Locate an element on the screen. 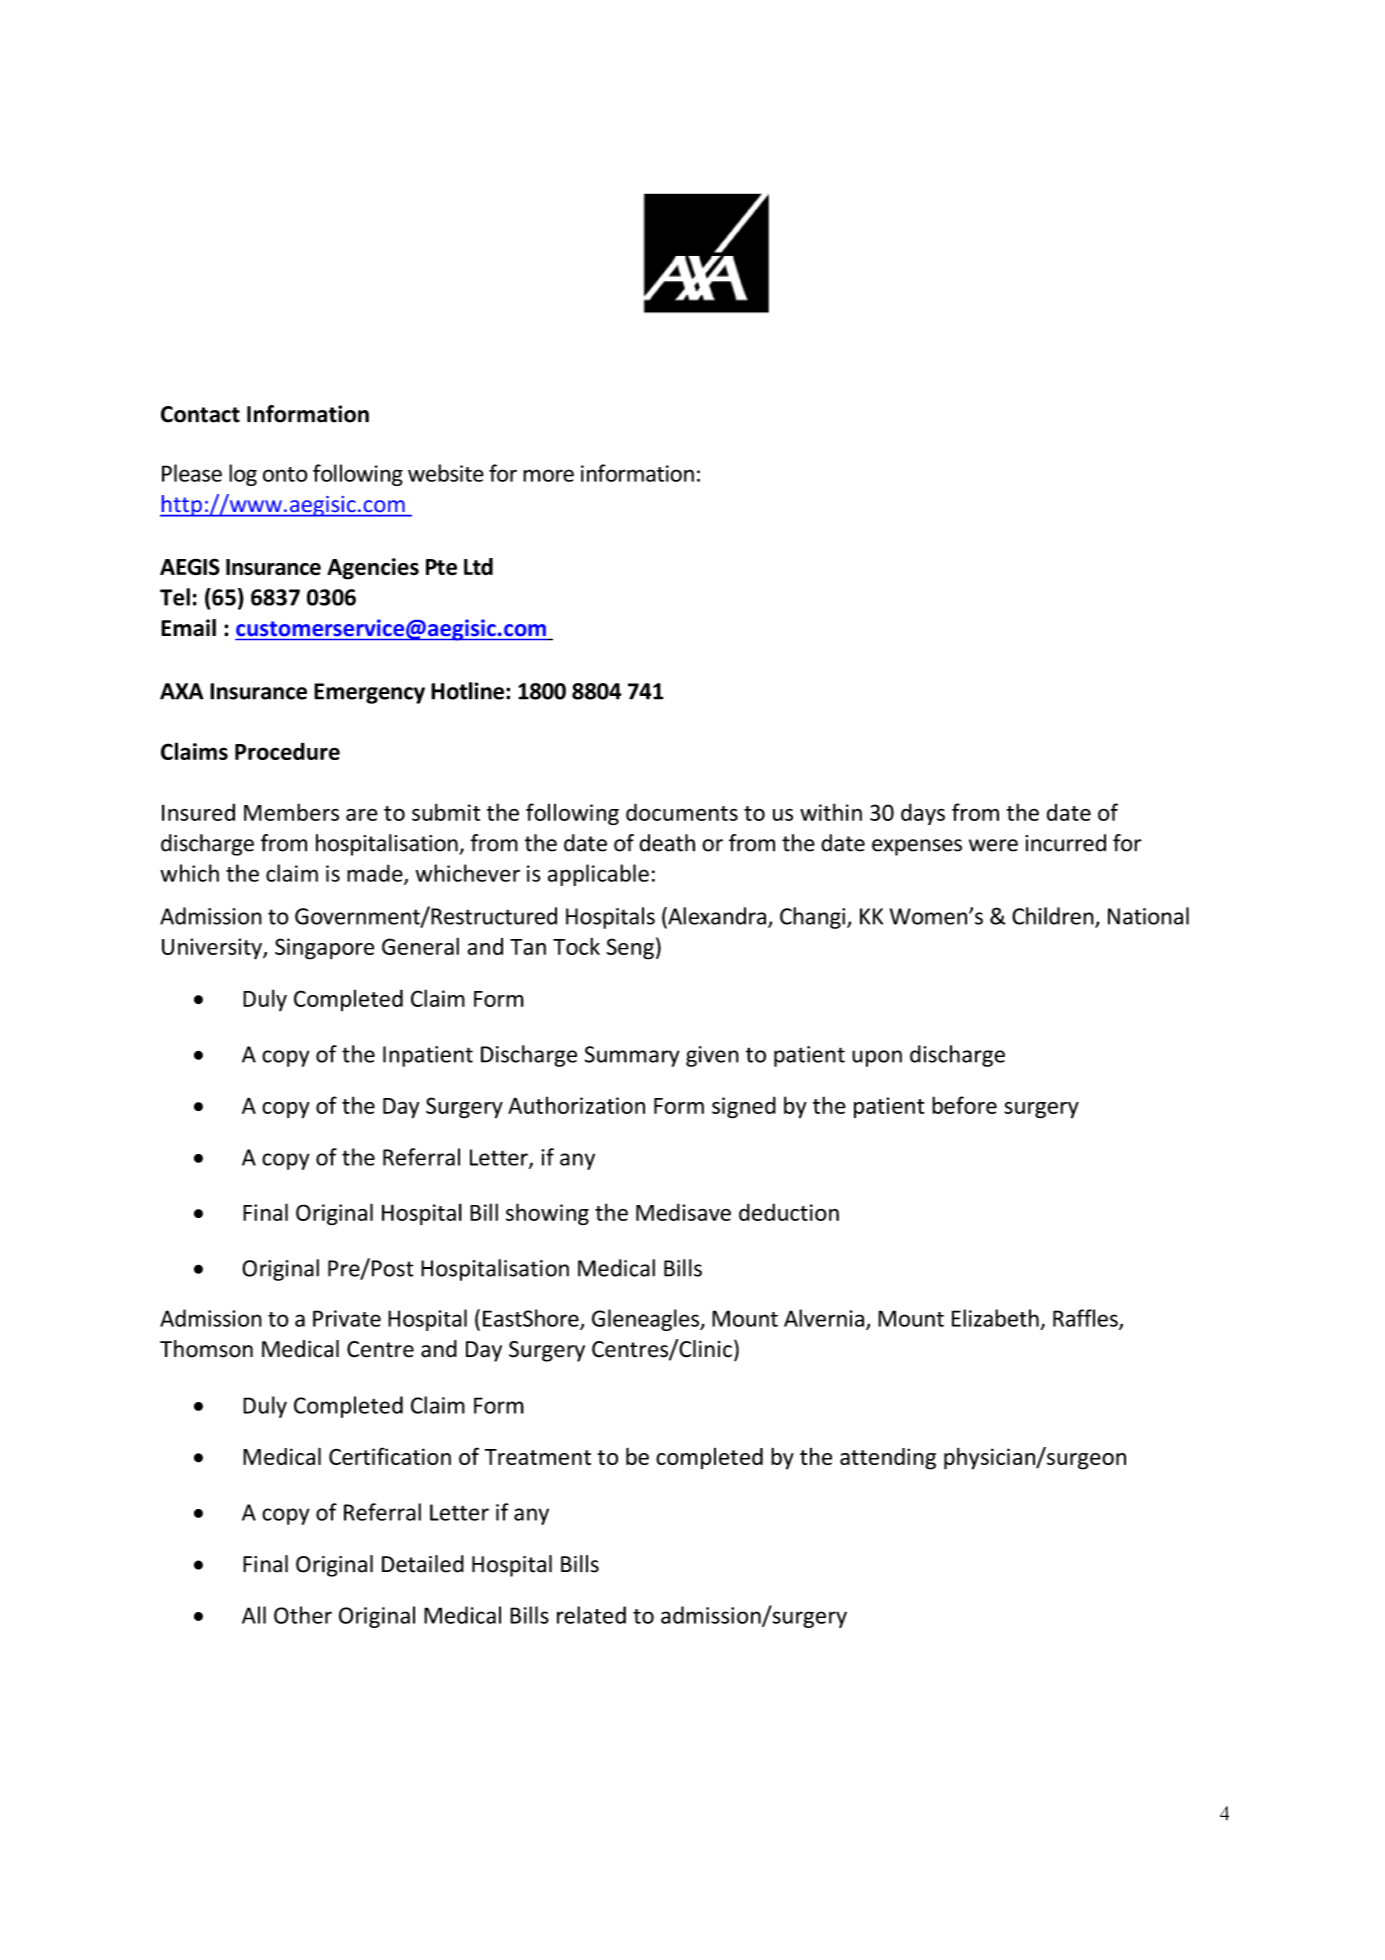 The width and height of the screenshot is (1385, 1960). more is located at coordinates (548, 475).
